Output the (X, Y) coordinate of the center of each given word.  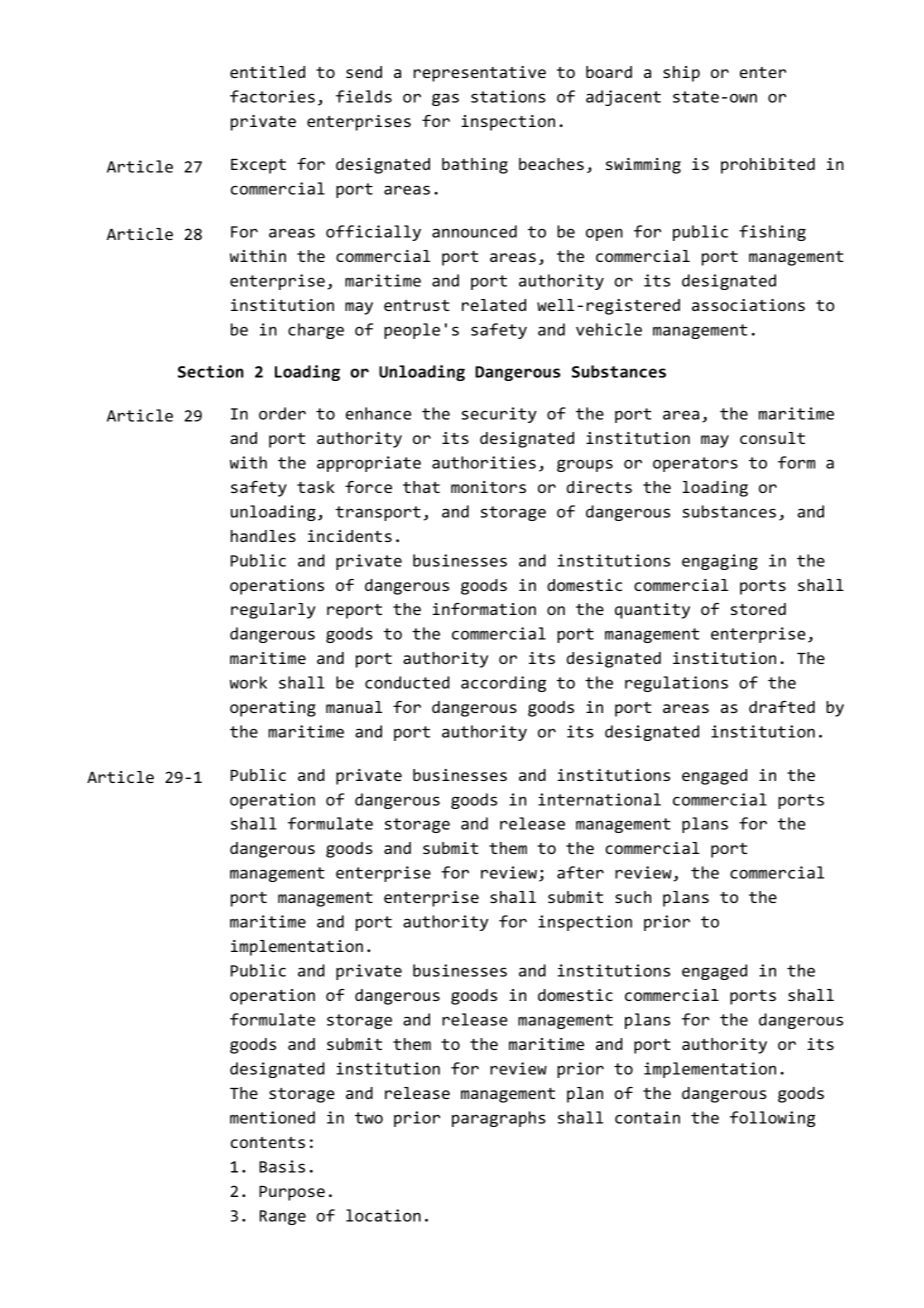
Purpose (292, 1193)
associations (748, 305)
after (580, 872)
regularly (273, 611)
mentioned (272, 1117)
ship (681, 74)
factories (272, 96)
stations (508, 96)
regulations (676, 684)
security (499, 415)
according (503, 684)
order (282, 413)
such (633, 897)
